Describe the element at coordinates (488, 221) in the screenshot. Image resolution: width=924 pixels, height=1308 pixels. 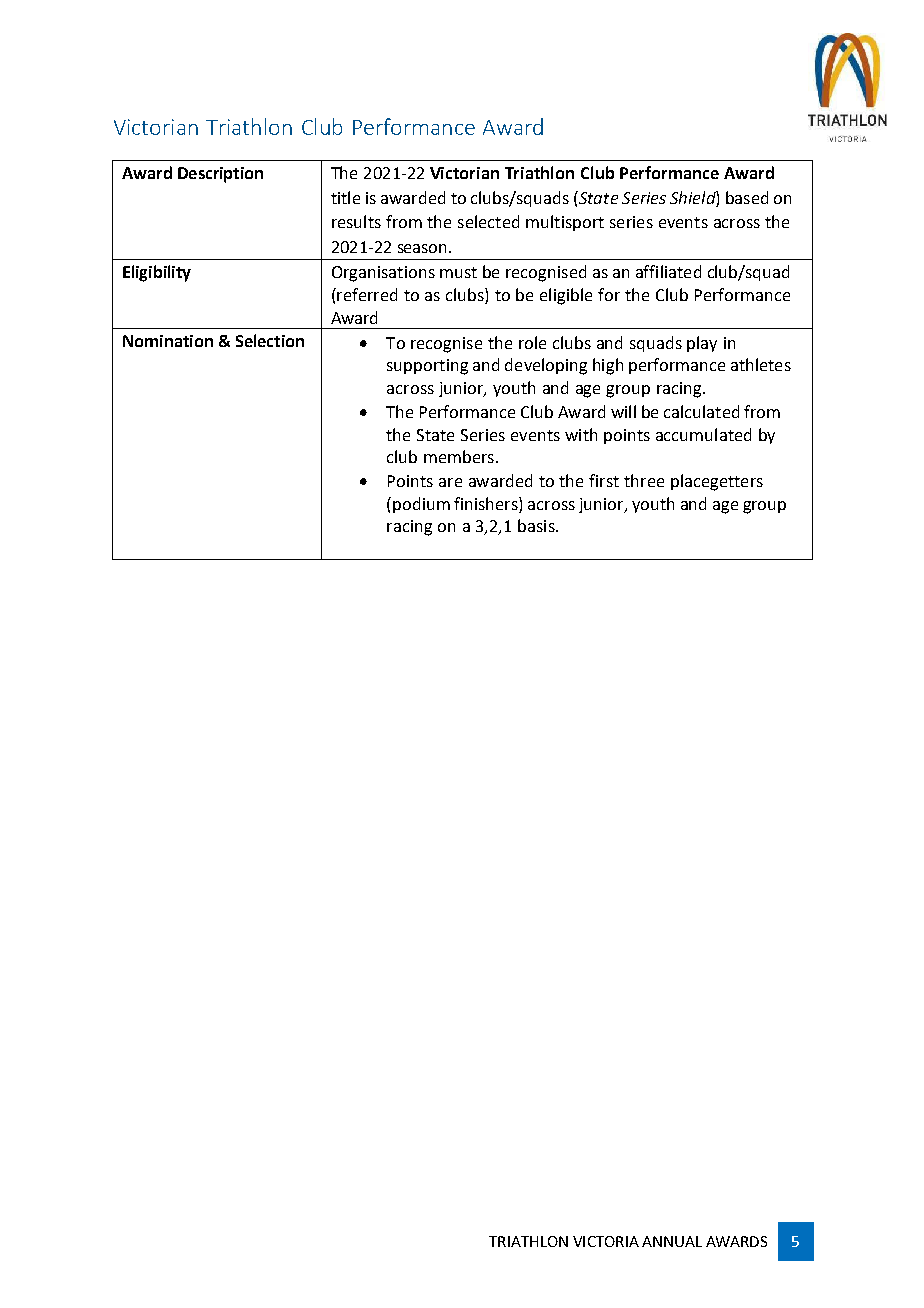
I see `selected` at that location.
